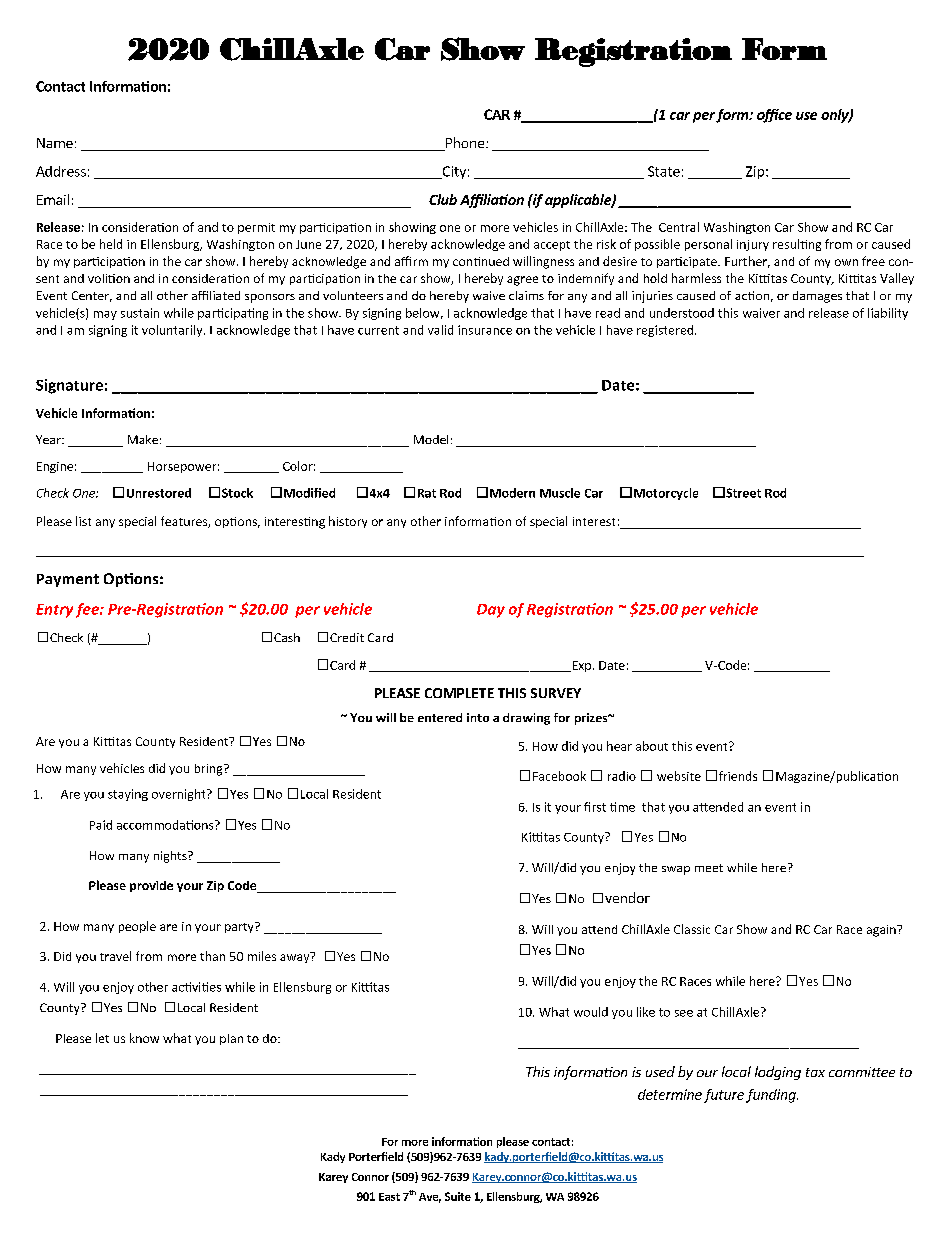  Describe the element at coordinates (137, 927) in the document. I see `people` at that location.
